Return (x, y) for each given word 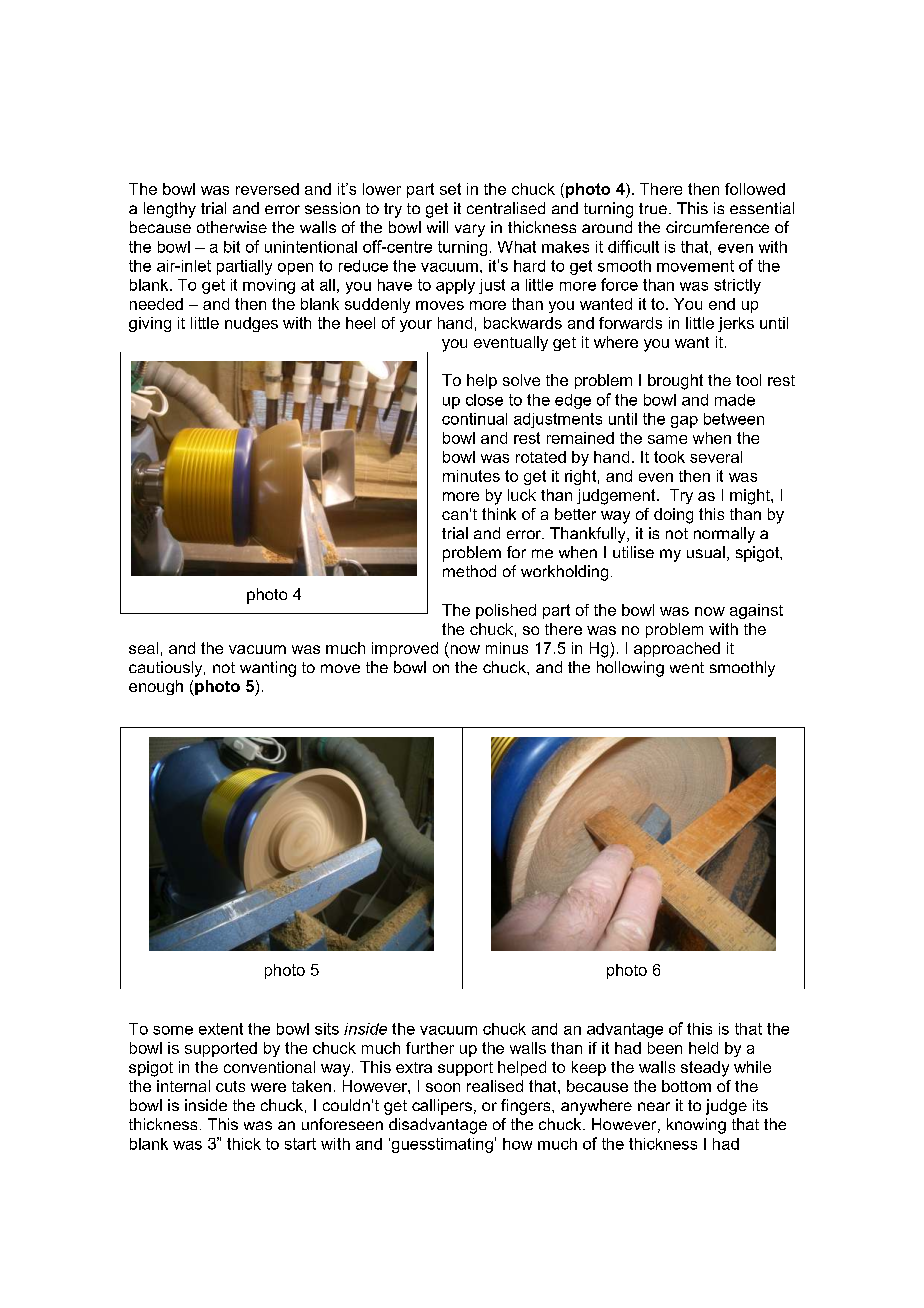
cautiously (167, 669)
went (687, 667)
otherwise (232, 227)
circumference (717, 227)
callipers (443, 1107)
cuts (230, 1086)
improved (405, 649)
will (437, 227)
